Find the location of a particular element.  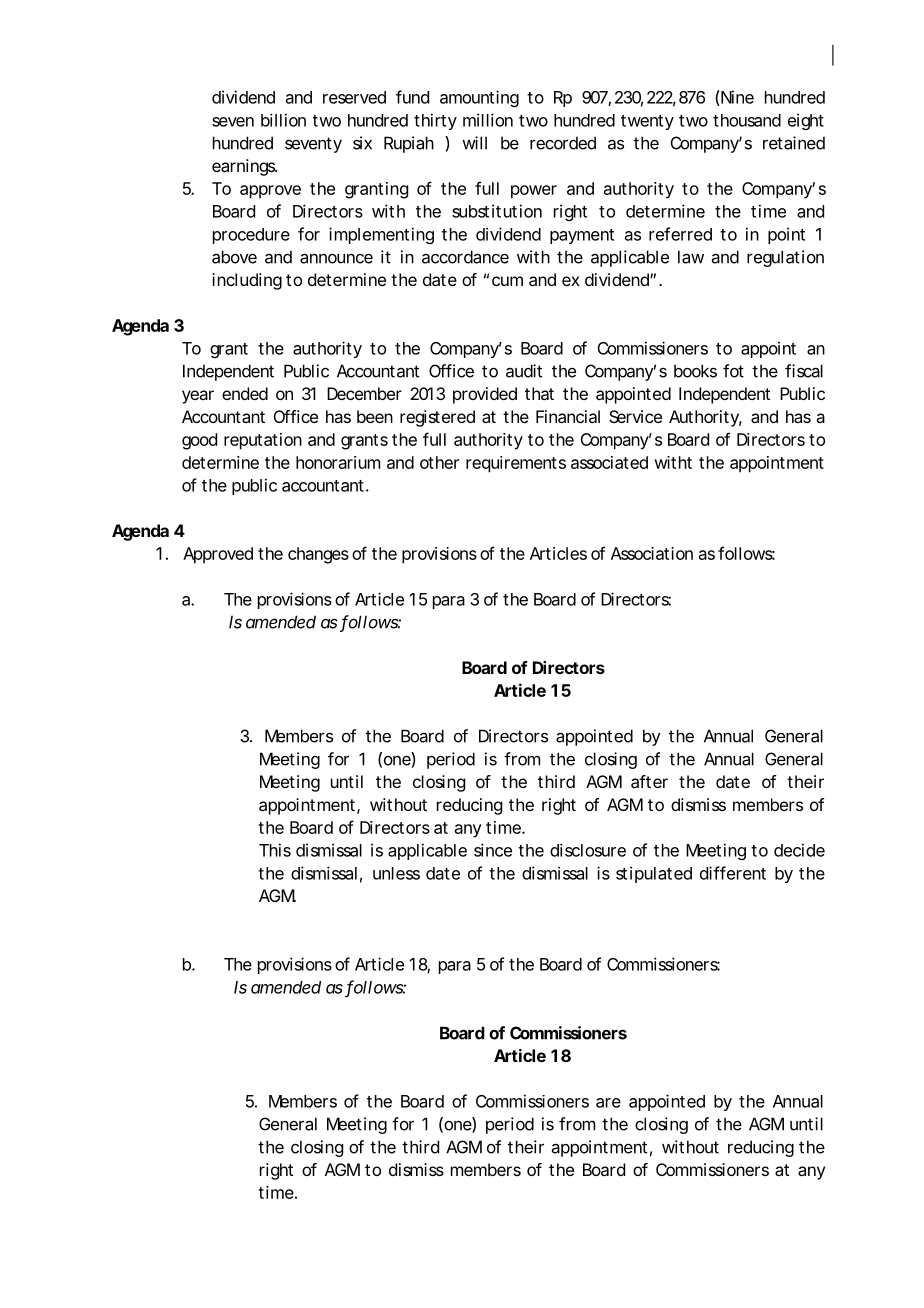

This is located at coordinates (275, 850).
